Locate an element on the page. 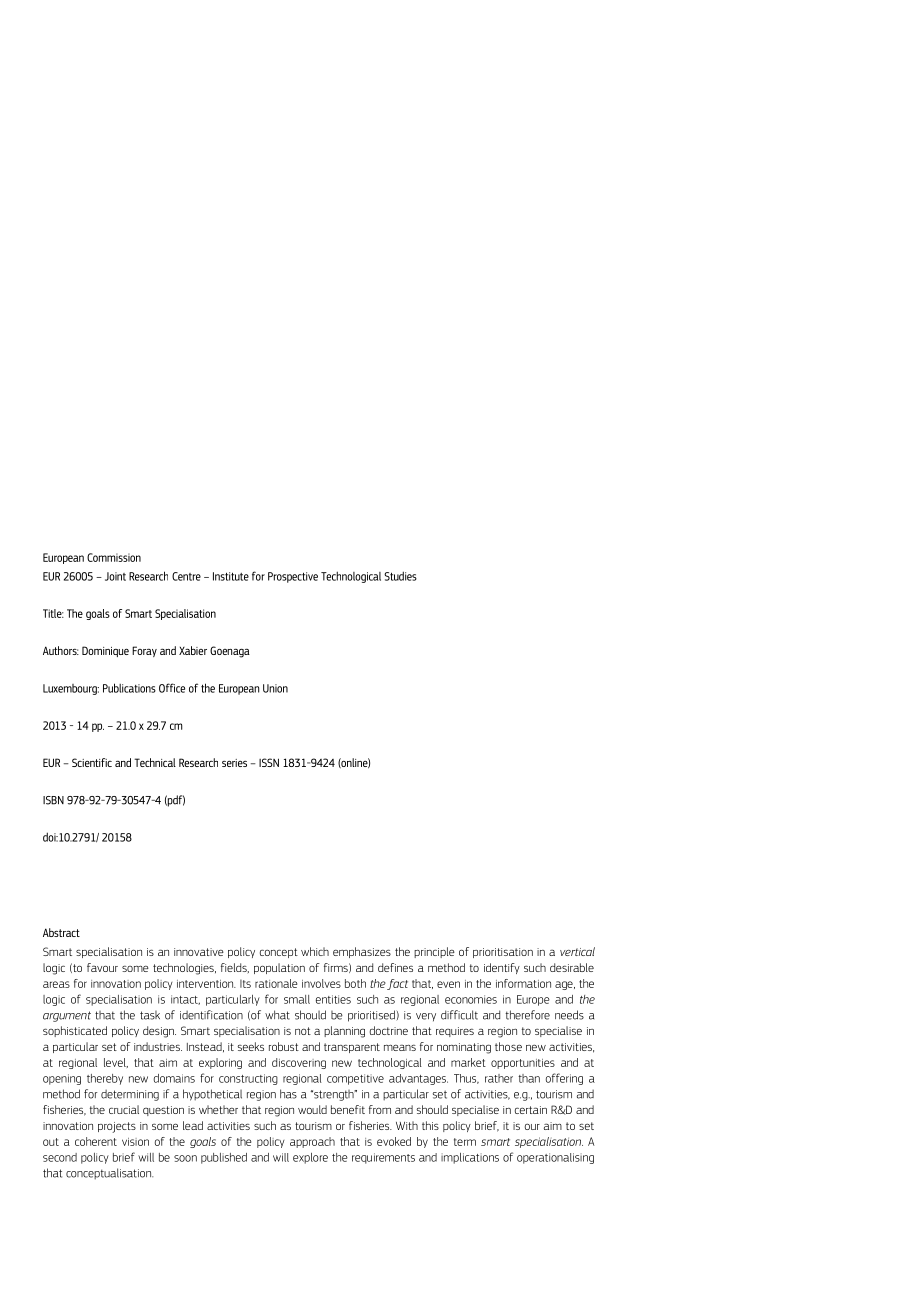 This image has height=1309, width=924. Studies is located at coordinates (400, 576).
